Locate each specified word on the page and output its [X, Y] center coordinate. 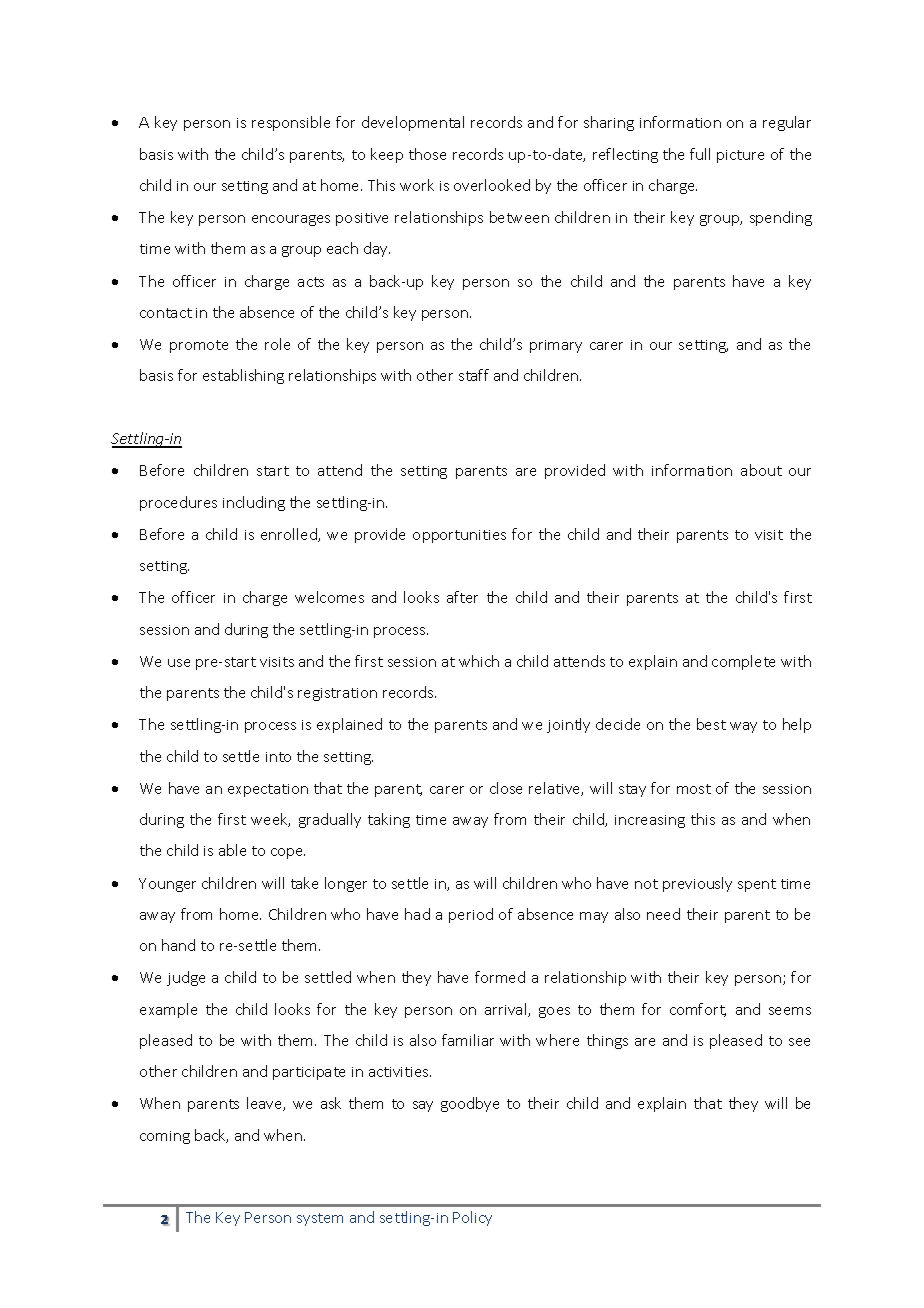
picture [740, 156]
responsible [291, 123]
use [179, 663]
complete [743, 662]
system [320, 1219]
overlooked [492, 185]
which [479, 661]
